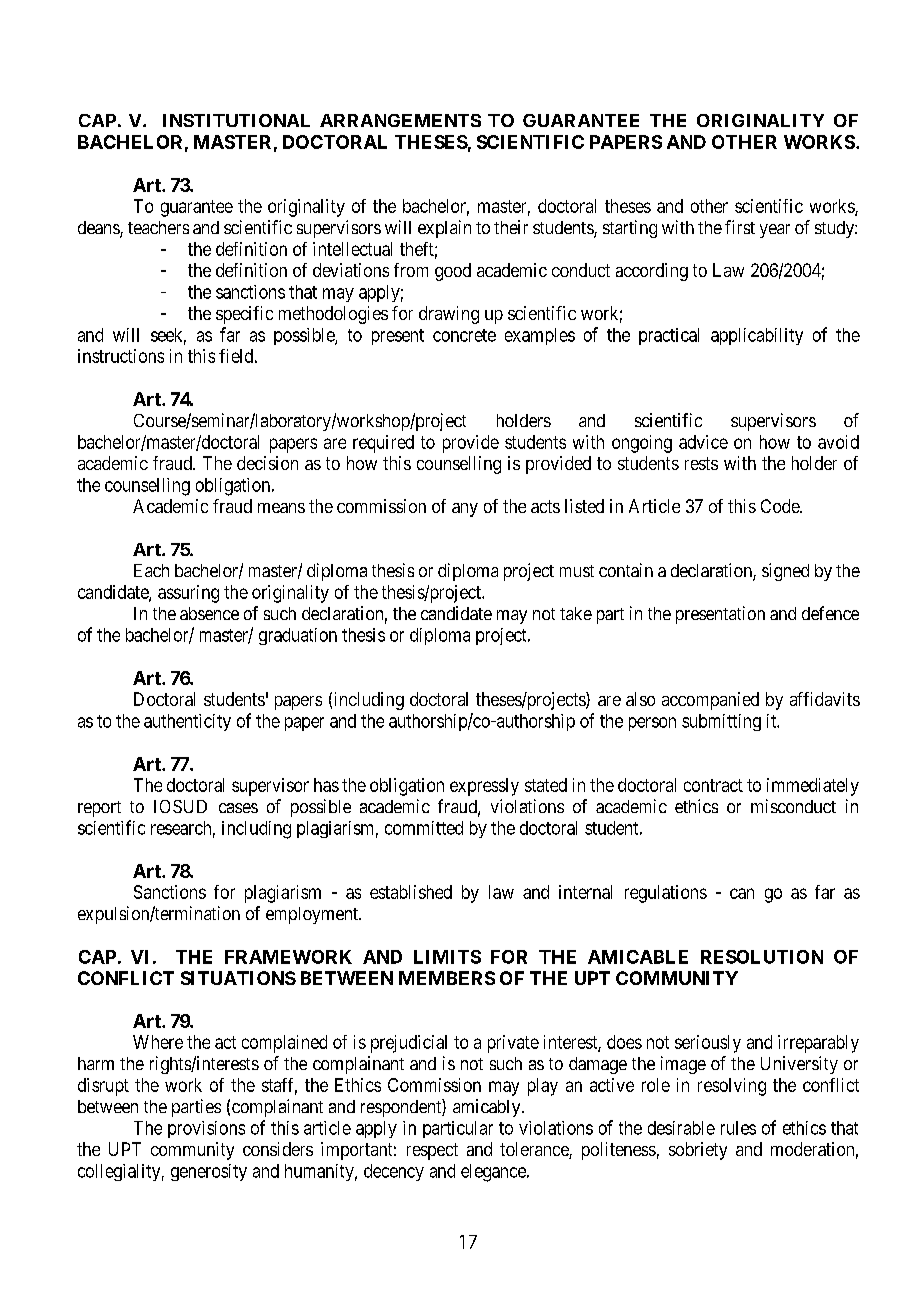 The image size is (924, 1308). What do you see at coordinates (740, 227) in the document?
I see `first` at bounding box center [740, 227].
